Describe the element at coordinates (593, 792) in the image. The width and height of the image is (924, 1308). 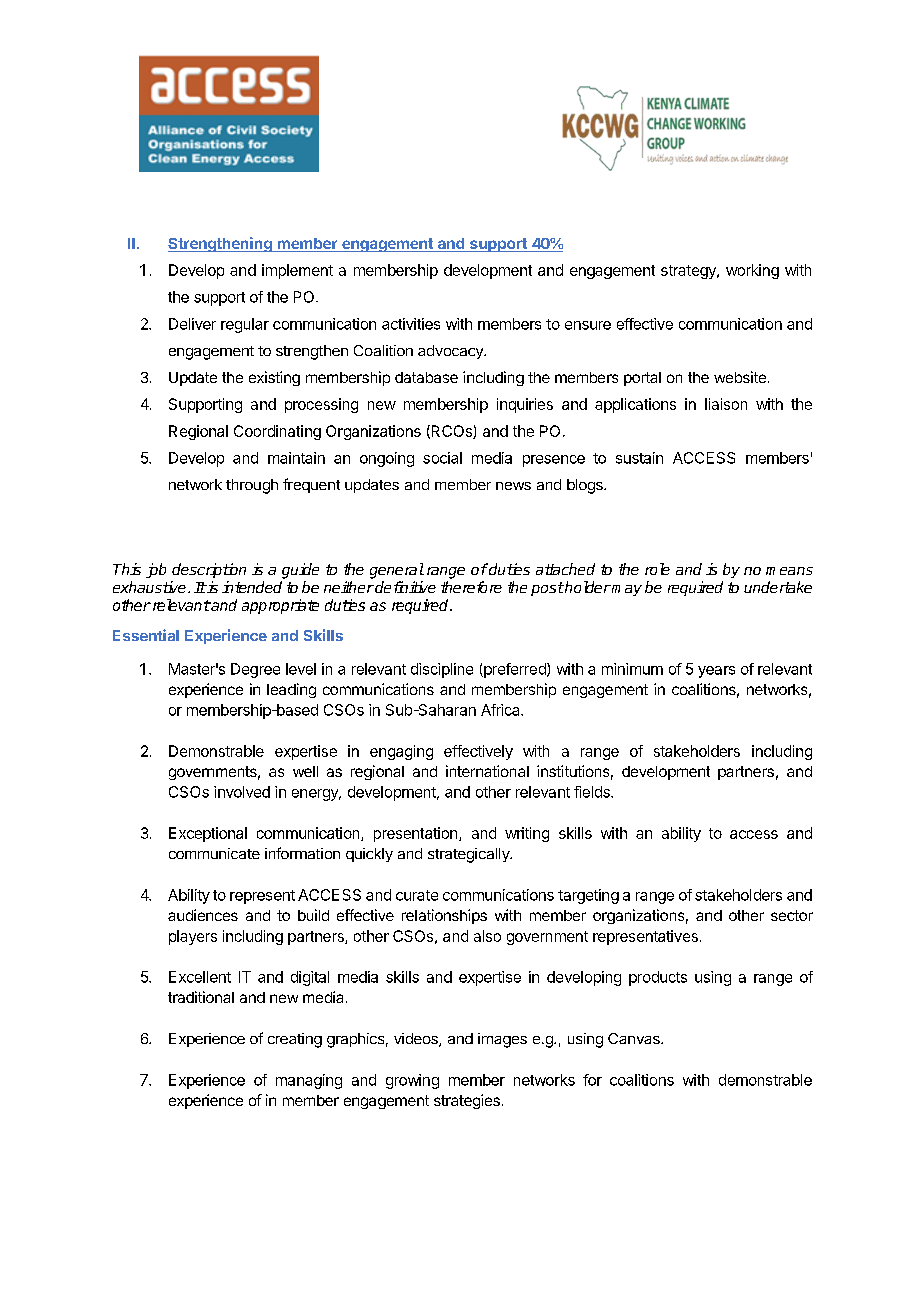
I see `fields` at that location.
